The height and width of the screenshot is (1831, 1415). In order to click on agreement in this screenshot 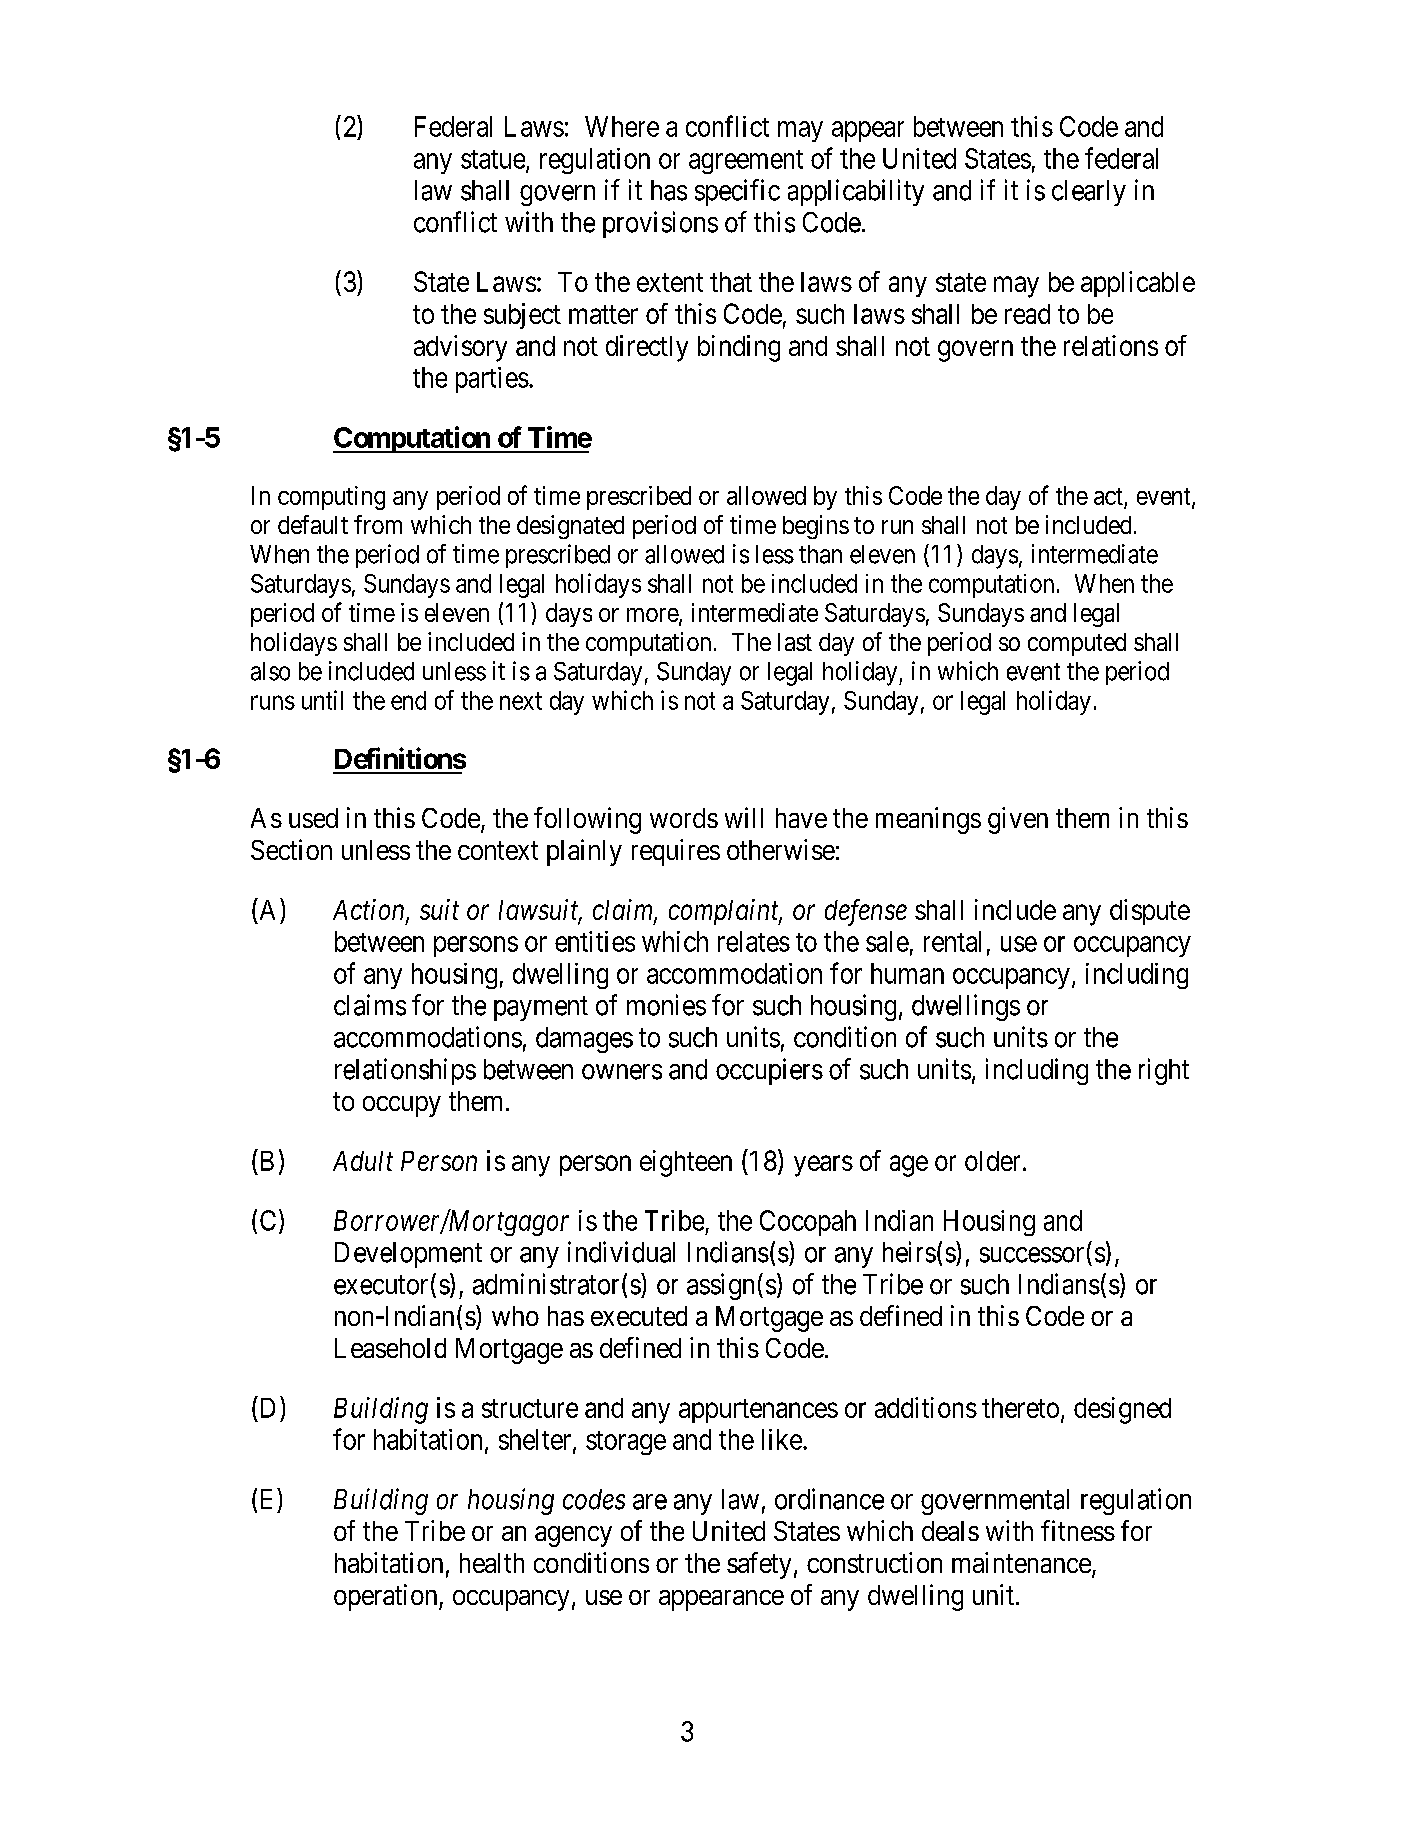, I will do `click(746, 162)`.
